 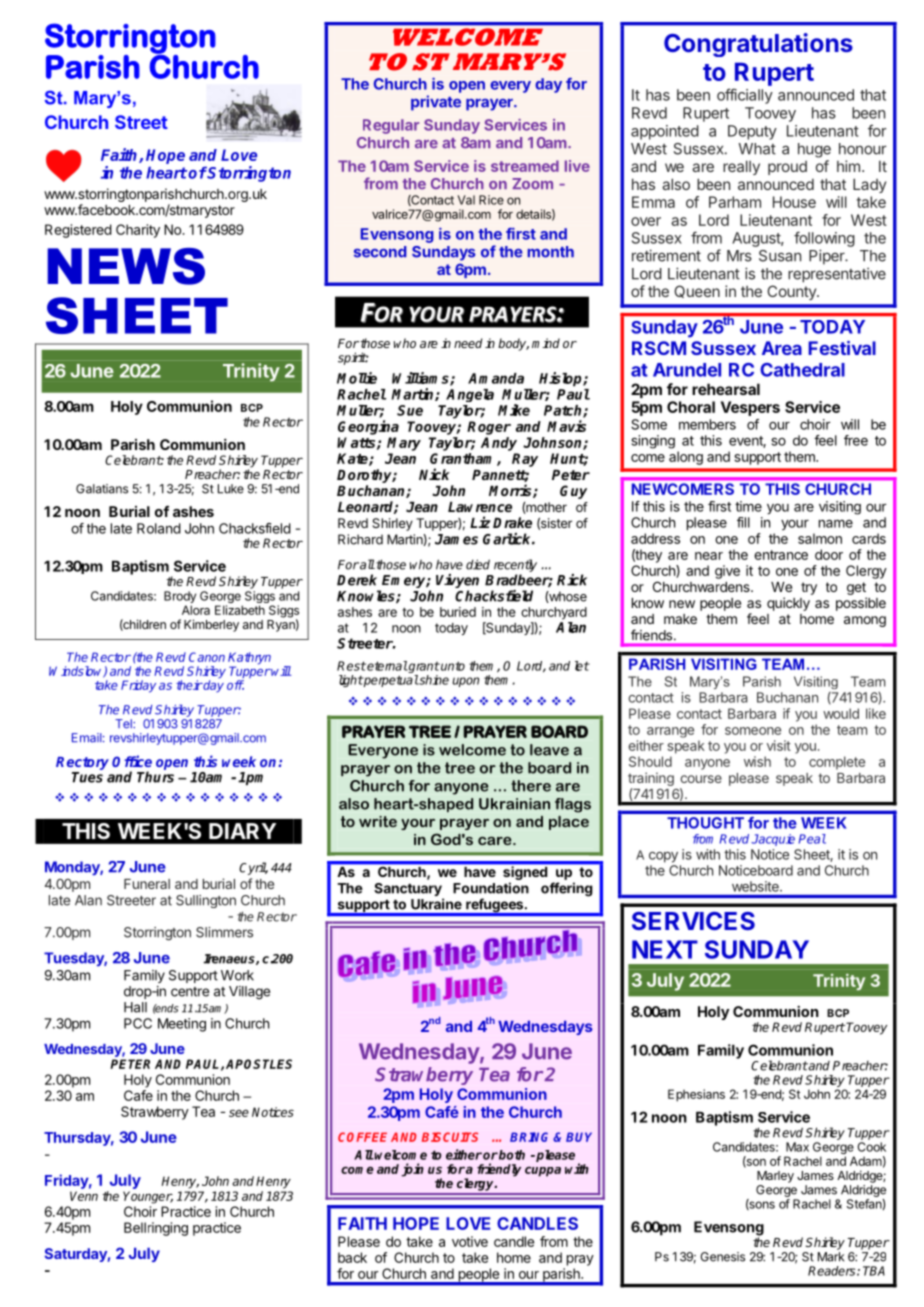 What do you see at coordinates (831, 1257) in the image?
I see `Mark` at bounding box center [831, 1257].
